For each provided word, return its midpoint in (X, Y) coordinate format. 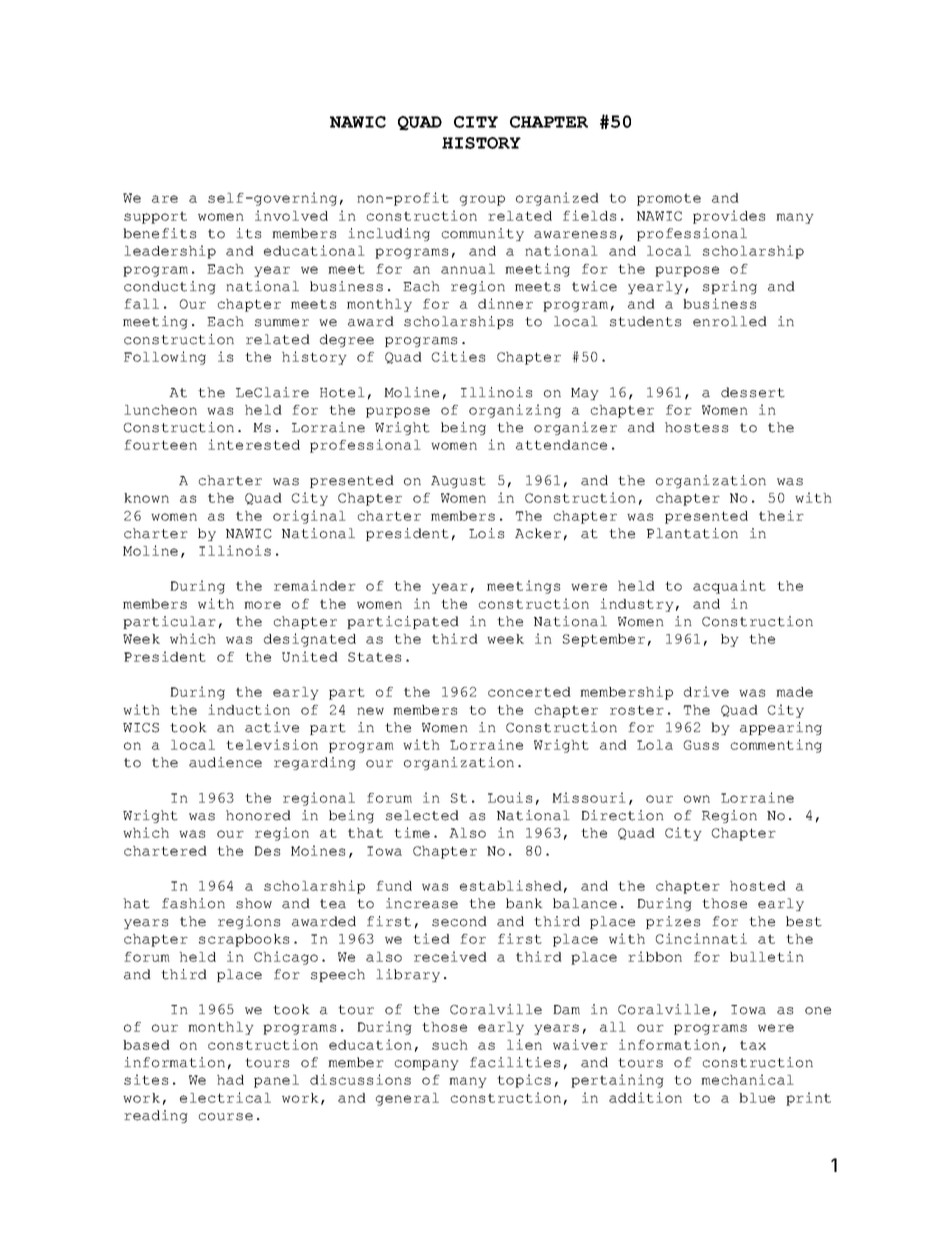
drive (706, 691)
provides (729, 217)
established (511, 885)
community (483, 234)
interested (254, 444)
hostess (696, 427)
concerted (529, 692)
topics (524, 1081)
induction (249, 709)
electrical (225, 1097)
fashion (193, 903)
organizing (515, 411)
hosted (758, 886)
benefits (159, 233)
